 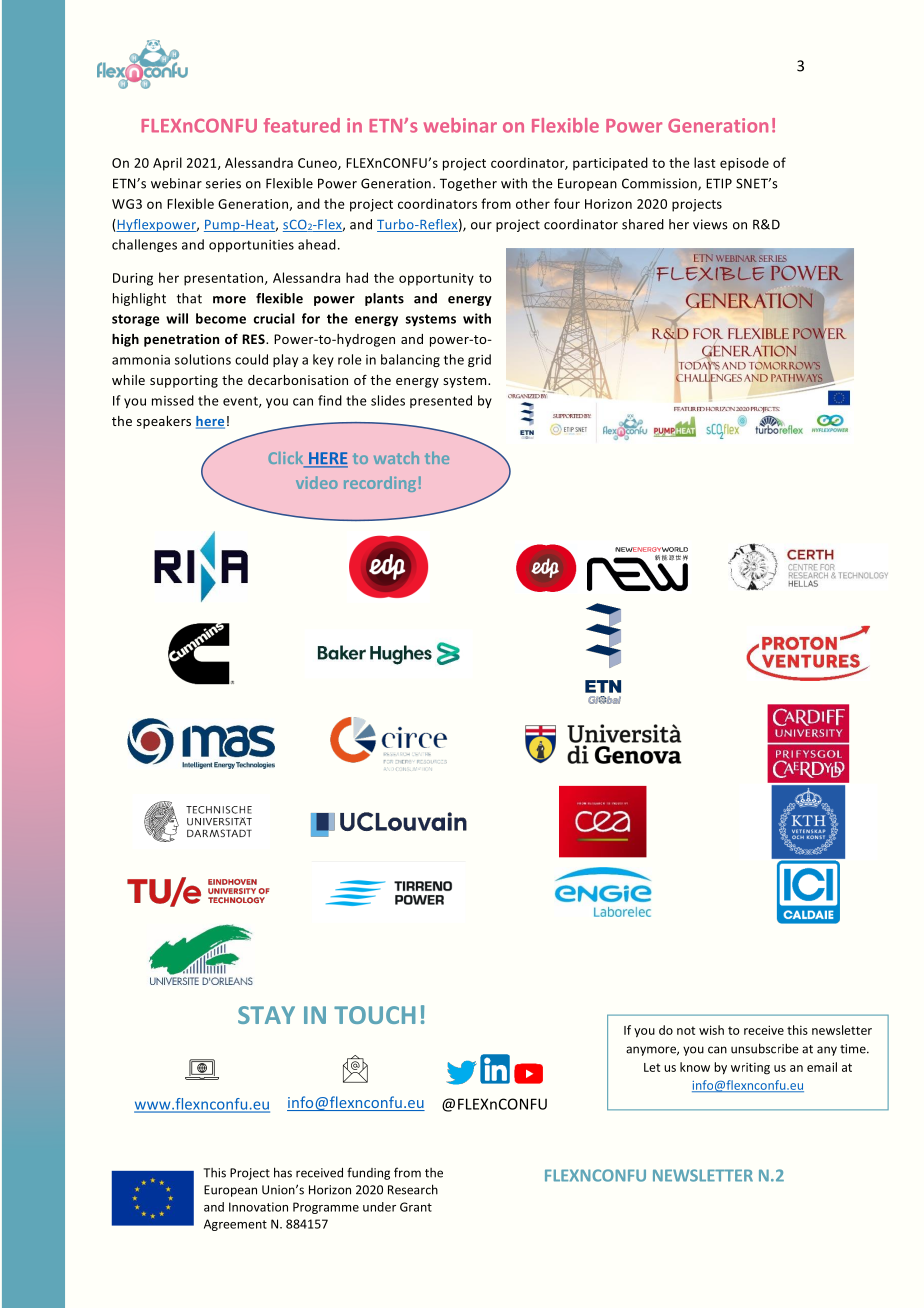 I want to click on Together, so click(x=468, y=184).
